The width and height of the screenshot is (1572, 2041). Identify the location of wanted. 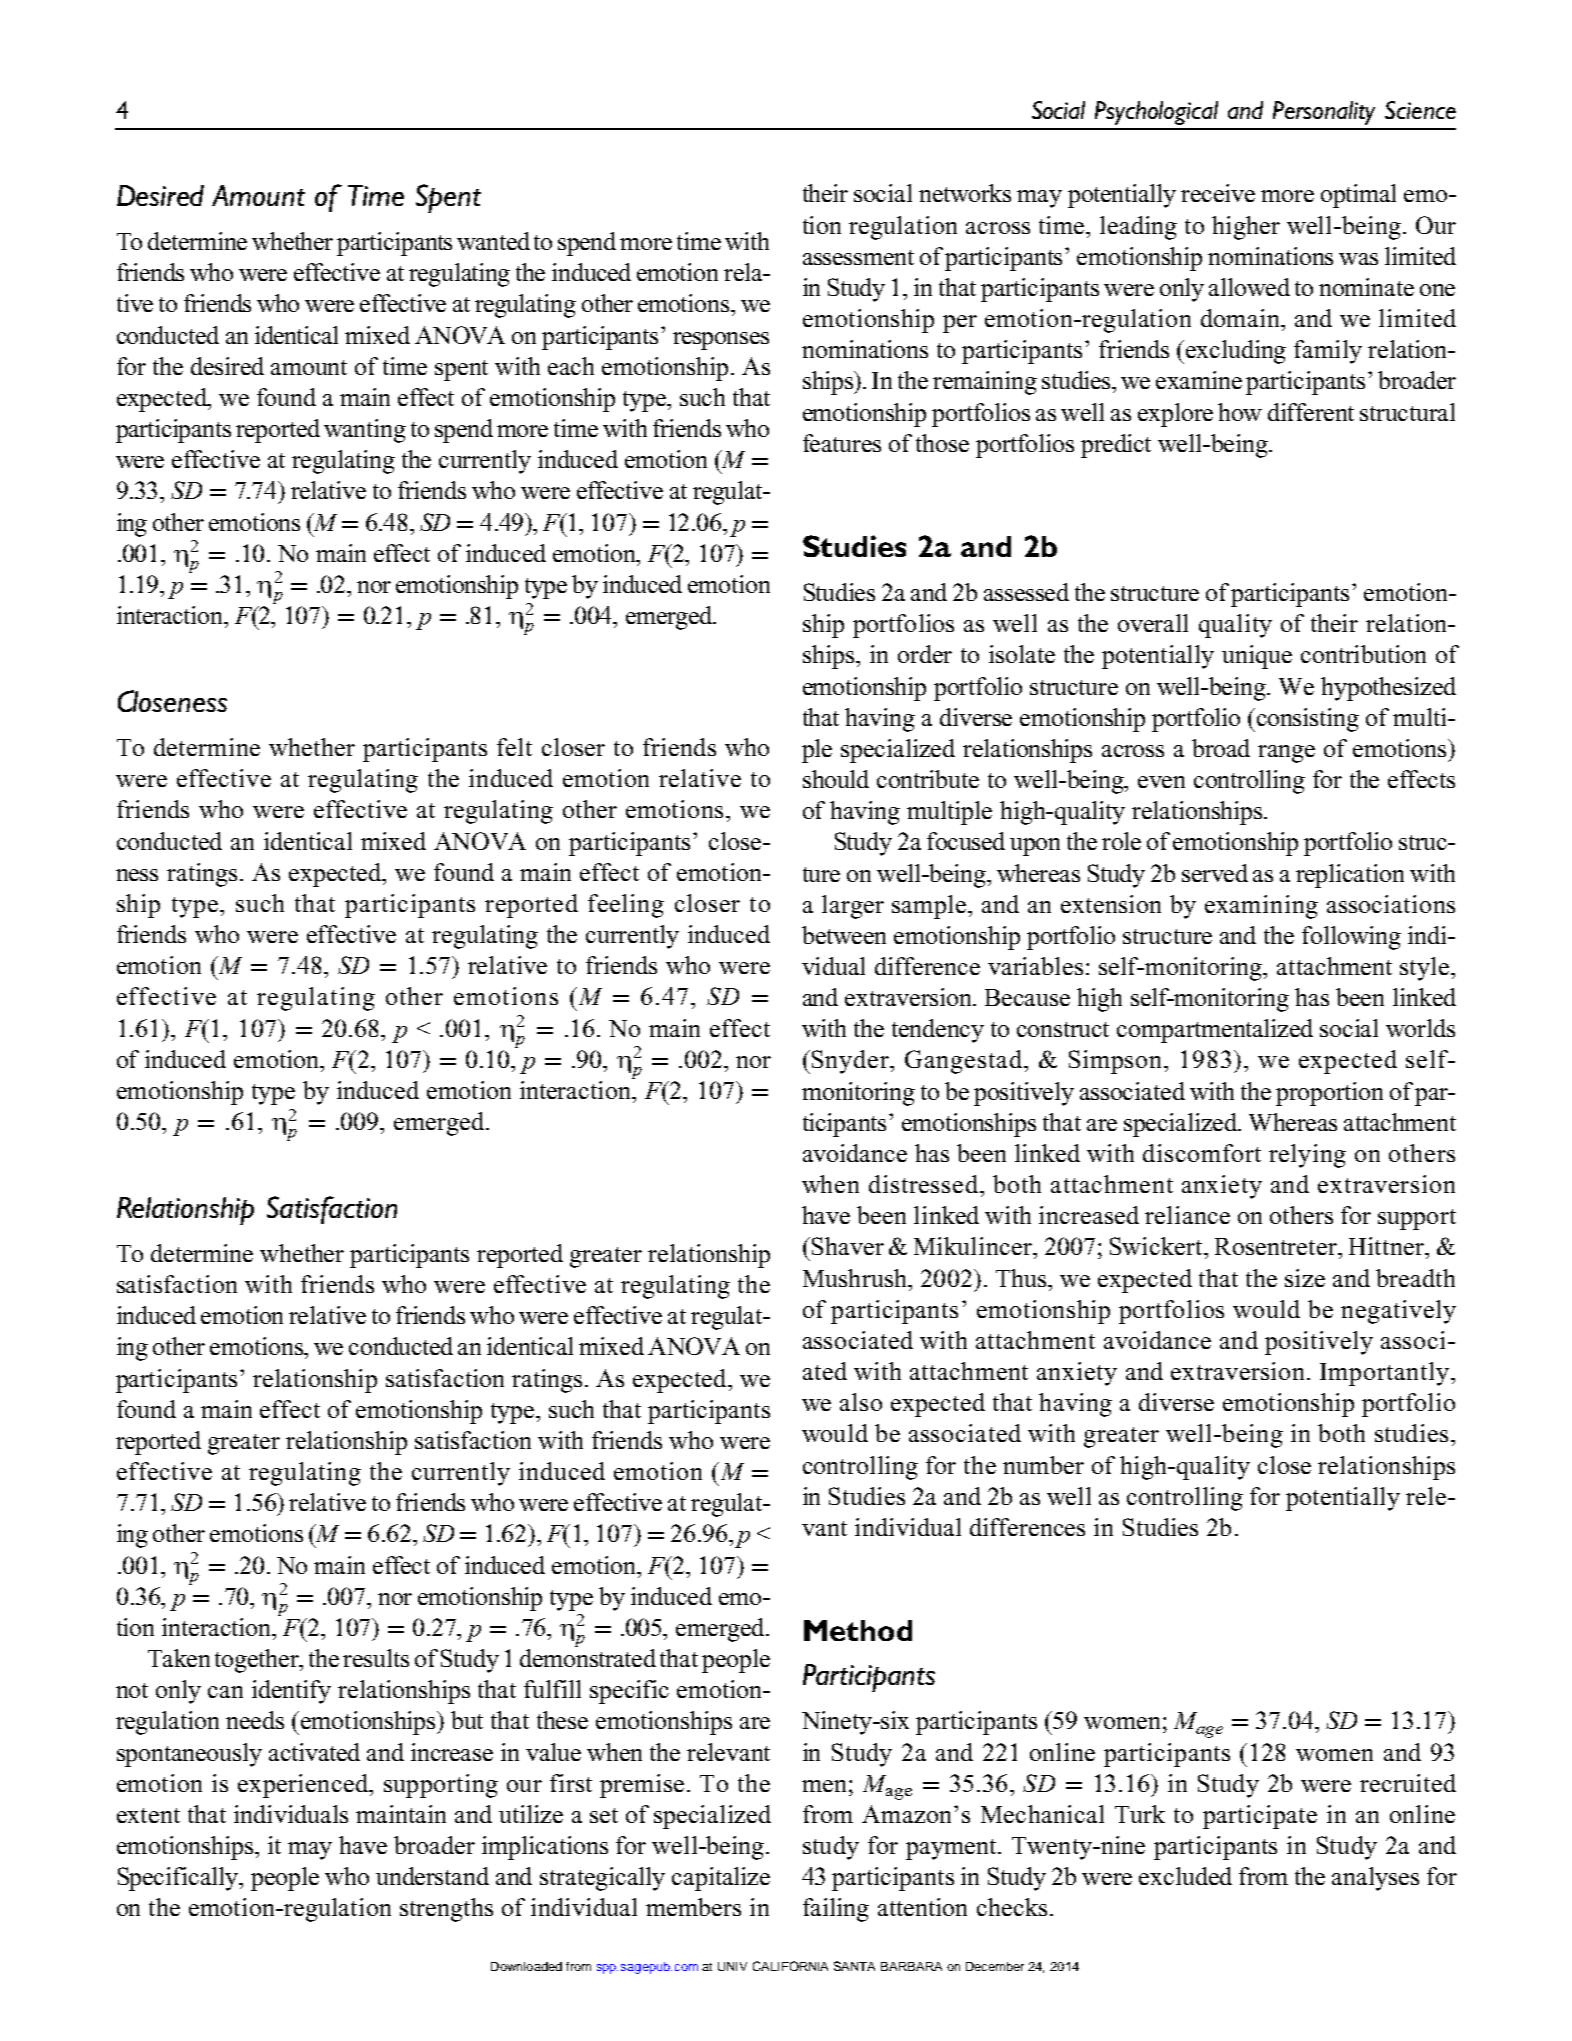
(493, 241).
